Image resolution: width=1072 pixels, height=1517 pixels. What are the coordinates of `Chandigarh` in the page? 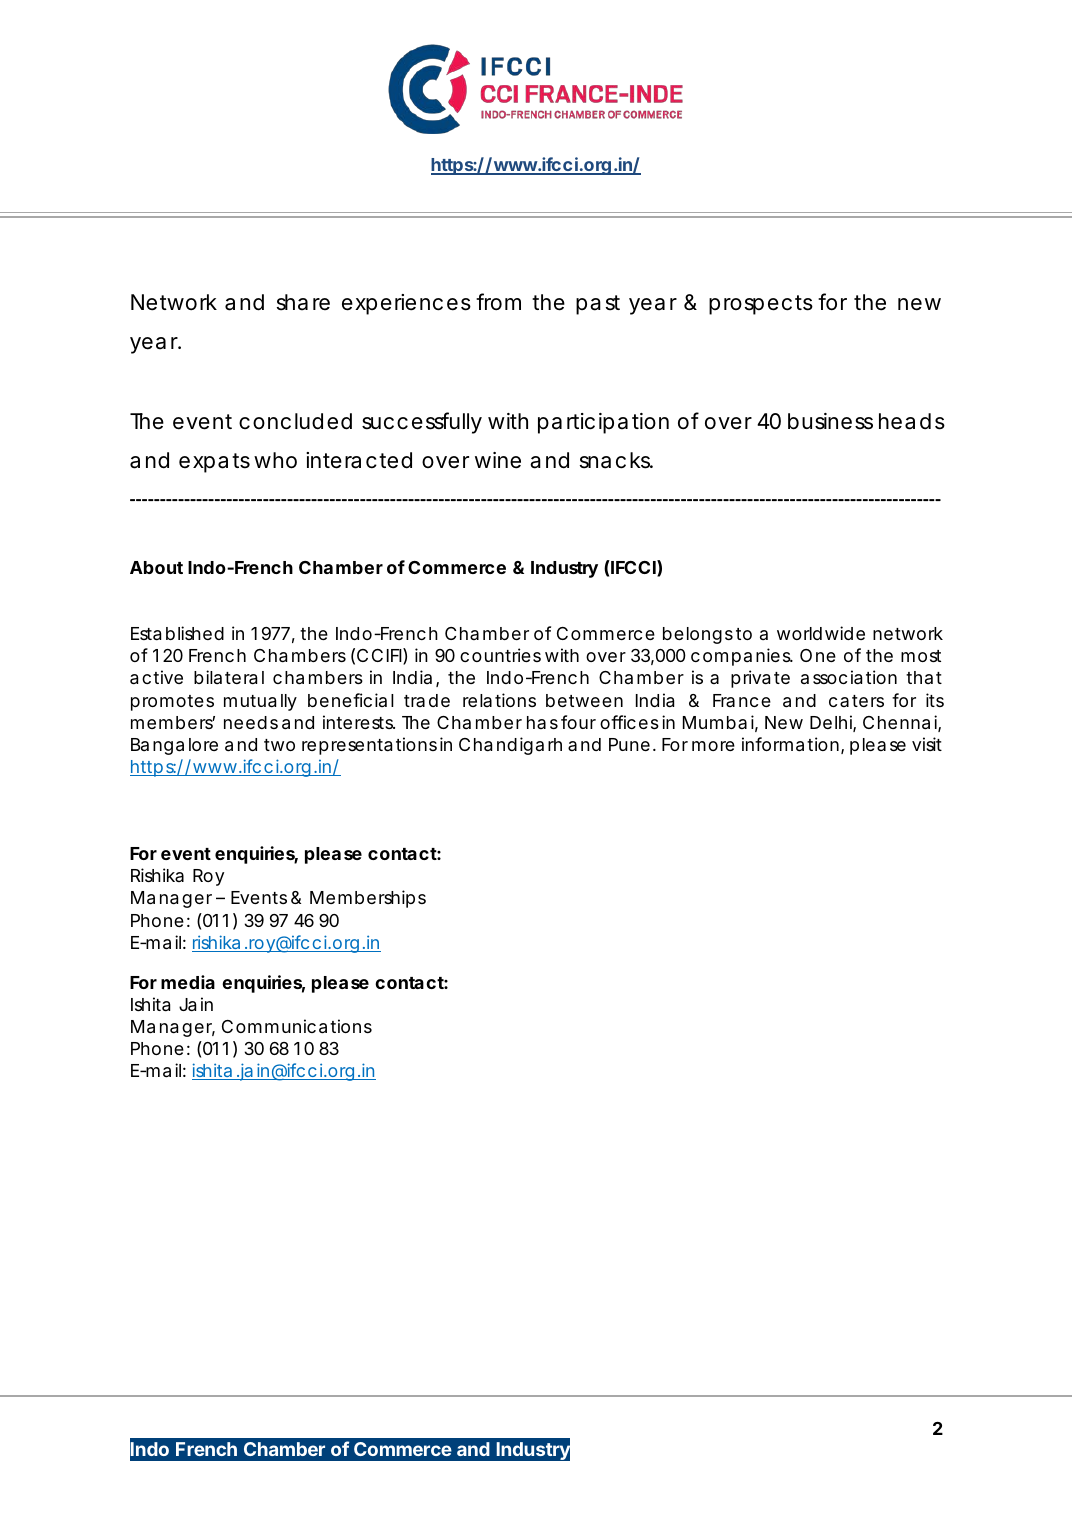 It's located at (510, 746).
